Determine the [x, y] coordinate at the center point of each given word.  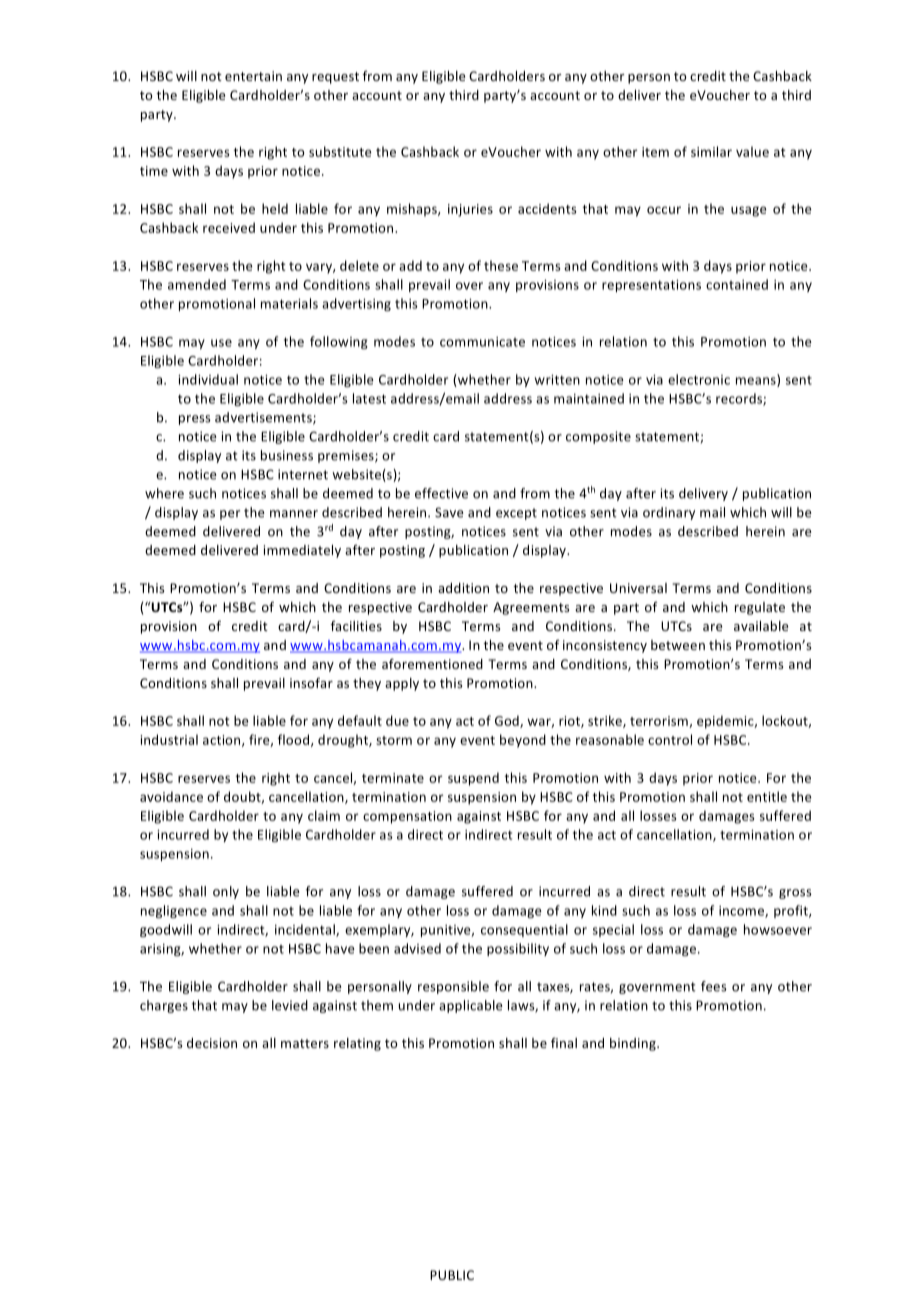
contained [737, 284]
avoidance [171, 796]
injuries [470, 210]
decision [212, 1043]
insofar [311, 682]
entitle [767, 796]
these [501, 265]
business [287, 455]
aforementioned [432, 663]
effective [441, 493]
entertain [253, 76]
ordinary [669, 513]
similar [711, 151]
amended [197, 284]
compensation [407, 817]
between [678, 645]
